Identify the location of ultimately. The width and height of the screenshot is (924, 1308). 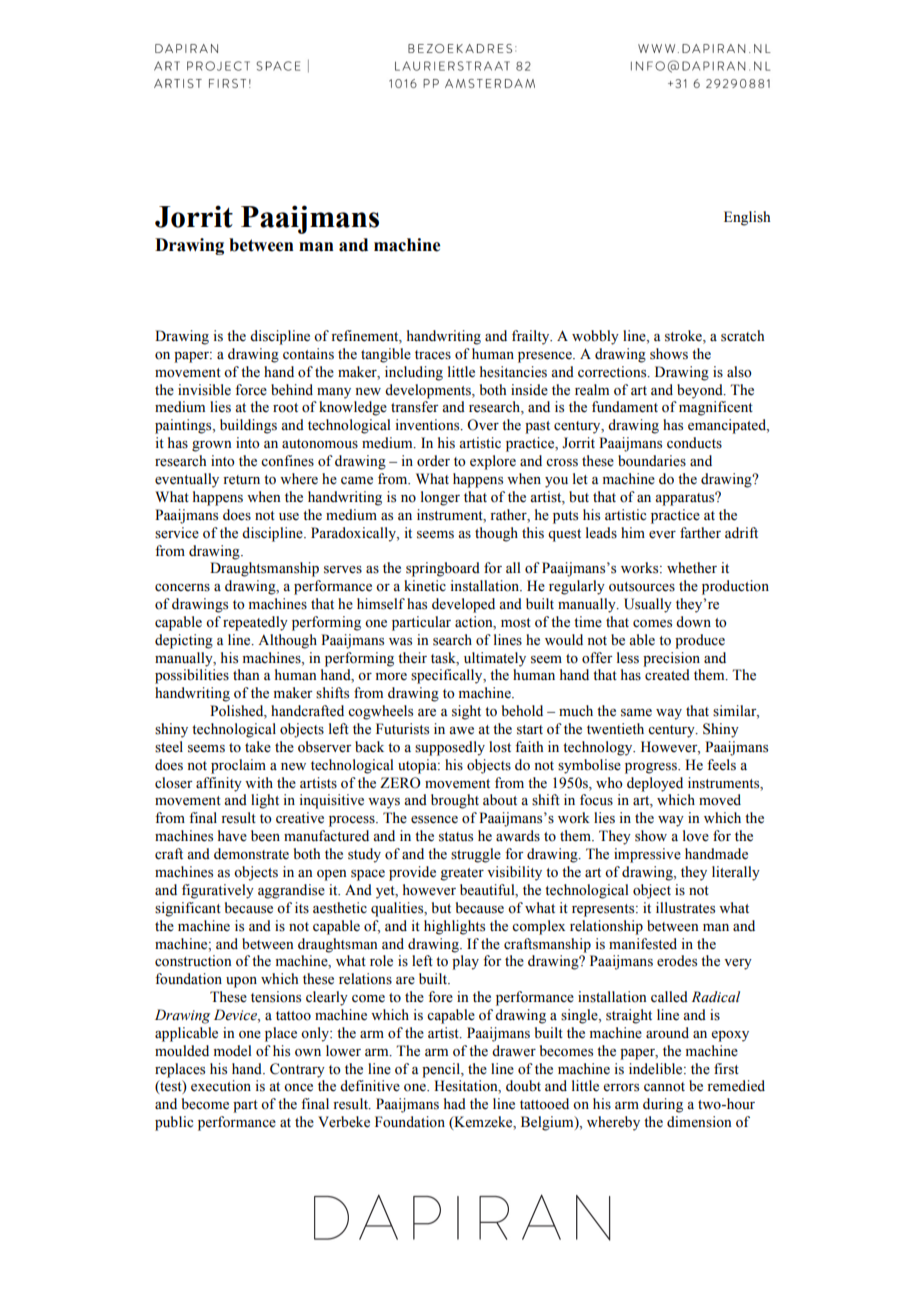
(495, 659).
